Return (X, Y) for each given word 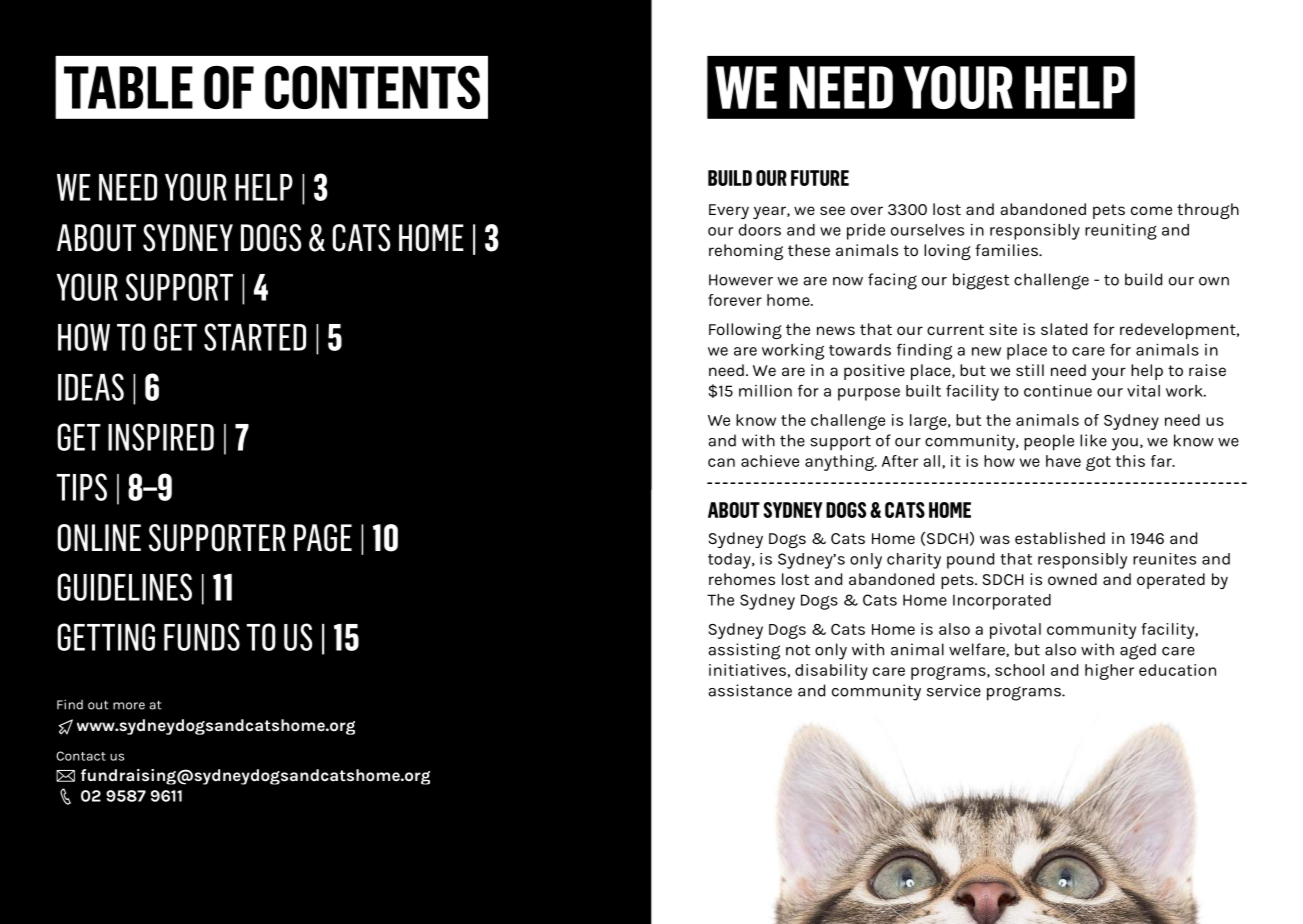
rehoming (746, 252)
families (1007, 250)
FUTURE (820, 178)
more (129, 706)
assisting (744, 651)
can (721, 462)
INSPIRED (161, 437)
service (954, 690)
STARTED (255, 337)
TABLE (128, 87)
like (1093, 440)
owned (1072, 579)
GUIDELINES (124, 587)
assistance (750, 690)
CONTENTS (372, 87)
